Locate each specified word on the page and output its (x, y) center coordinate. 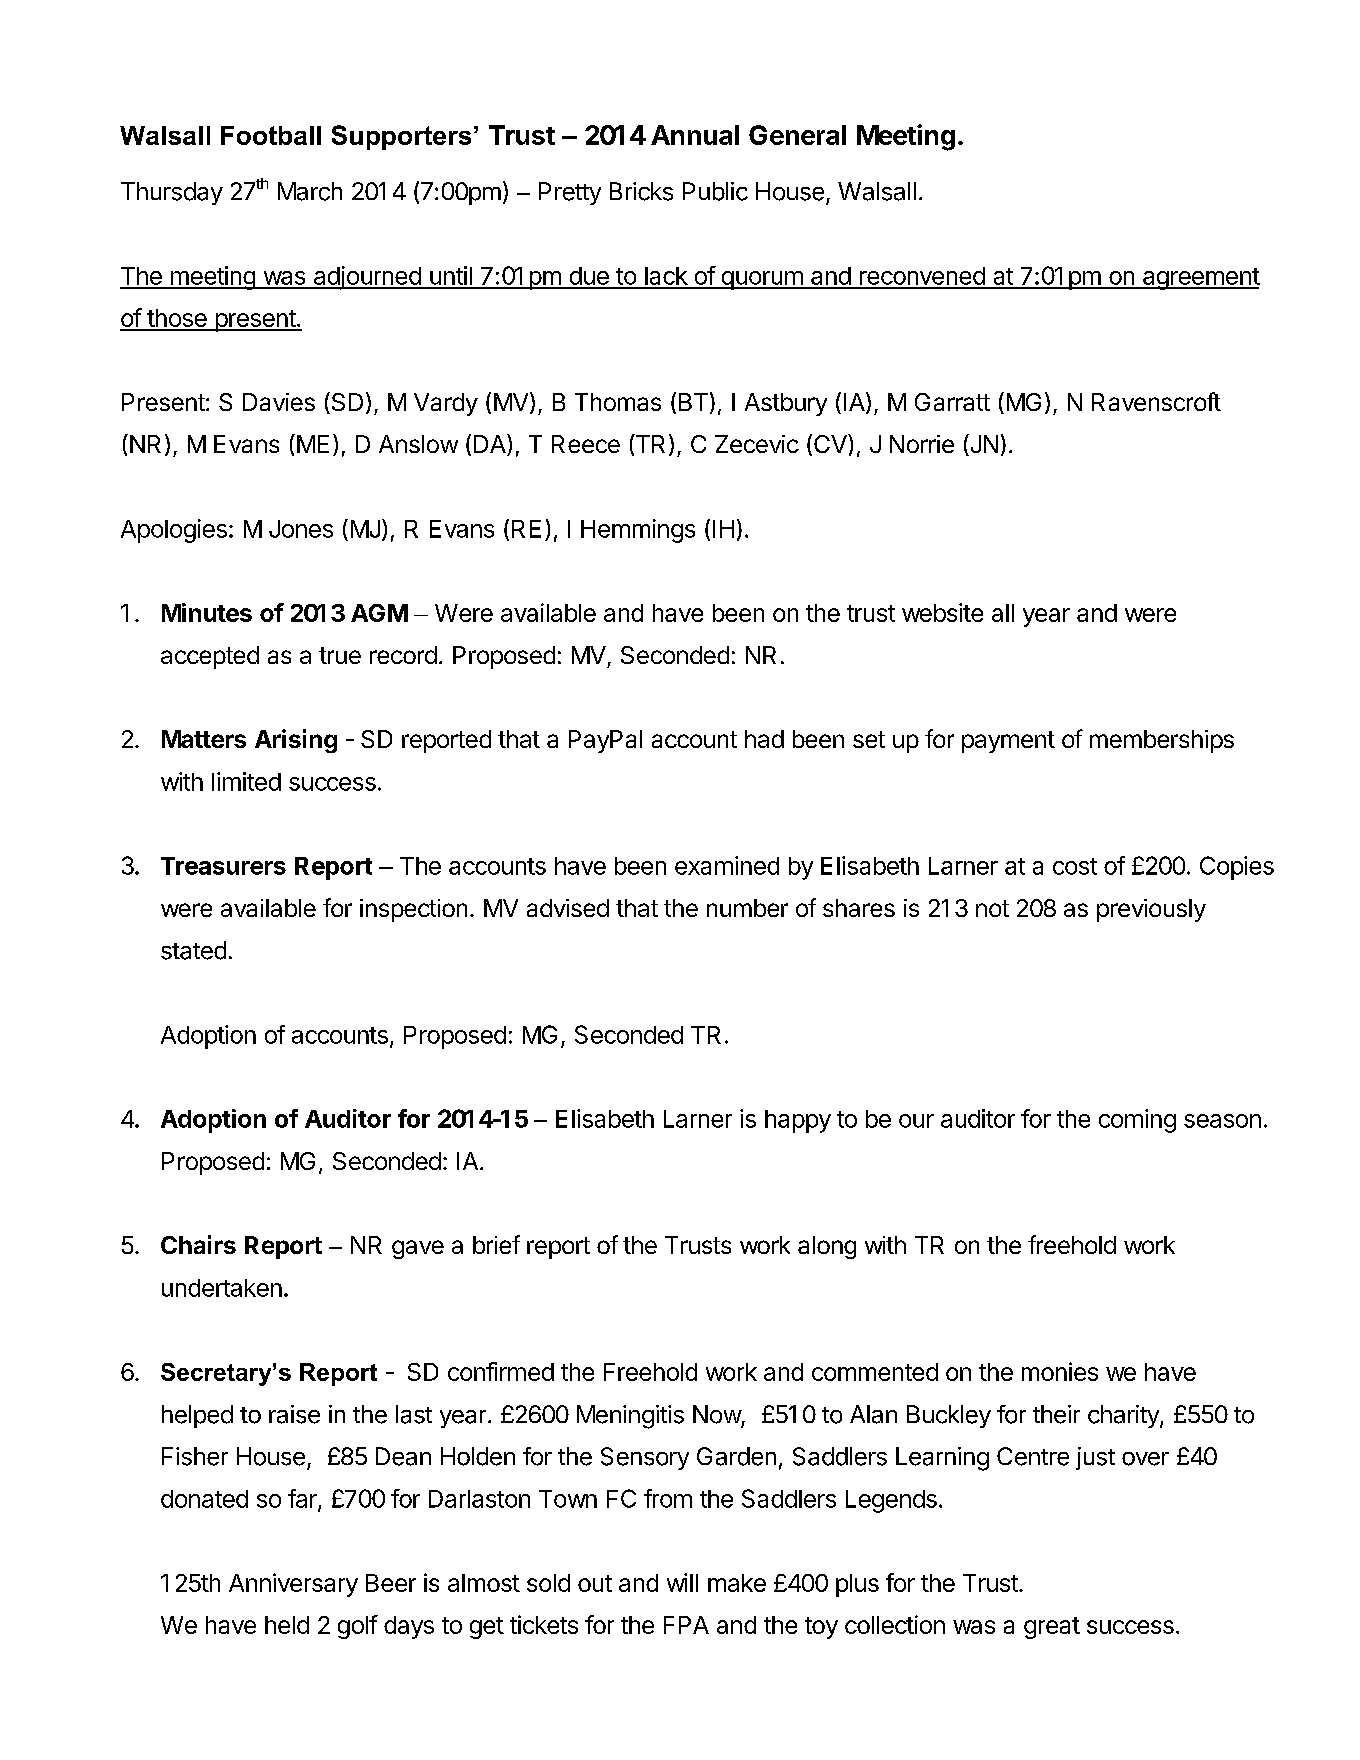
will (682, 1582)
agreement (1200, 279)
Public (715, 191)
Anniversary (293, 1585)
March (310, 191)
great (1052, 1628)
